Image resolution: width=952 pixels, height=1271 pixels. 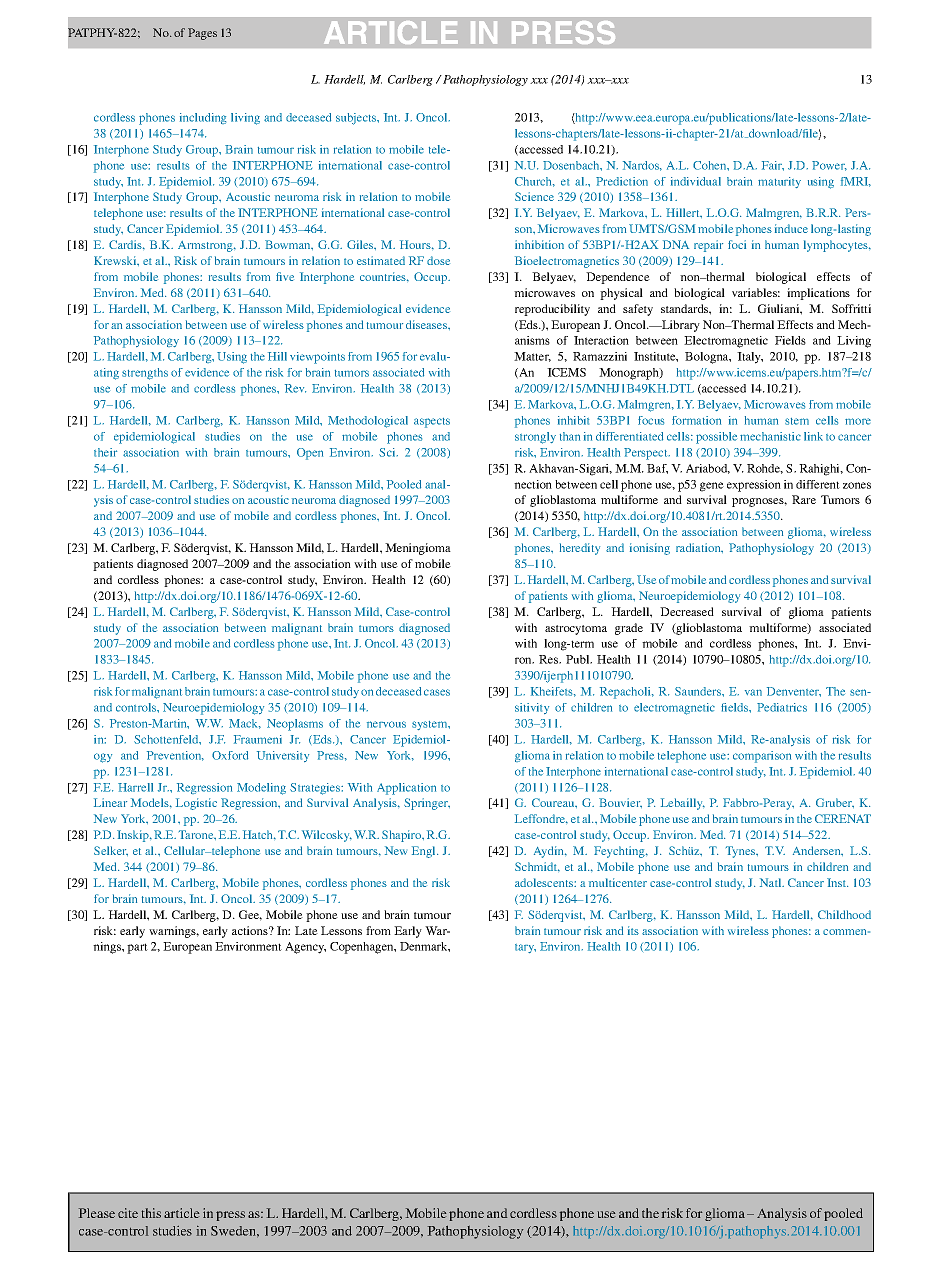 I want to click on aspects, so click(x=432, y=423).
